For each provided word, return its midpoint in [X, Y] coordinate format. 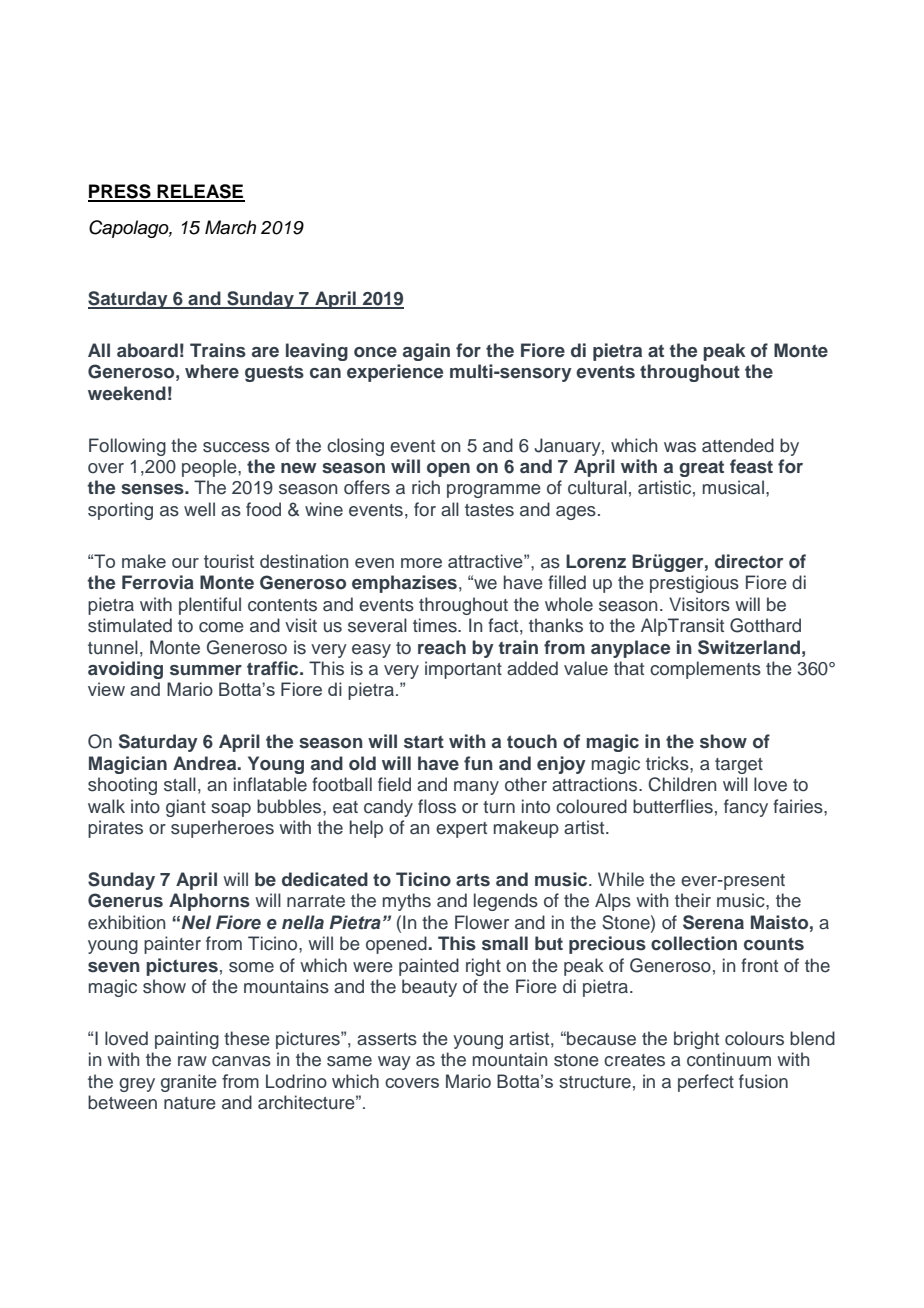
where [212, 371]
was [680, 447]
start [424, 742]
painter [172, 945]
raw [192, 1061]
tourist [229, 561]
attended [738, 445]
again [426, 352]
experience [395, 373]
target [739, 766]
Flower [482, 922]
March [230, 227]
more [421, 563]
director [749, 561]
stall [180, 784]
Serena [713, 922]
